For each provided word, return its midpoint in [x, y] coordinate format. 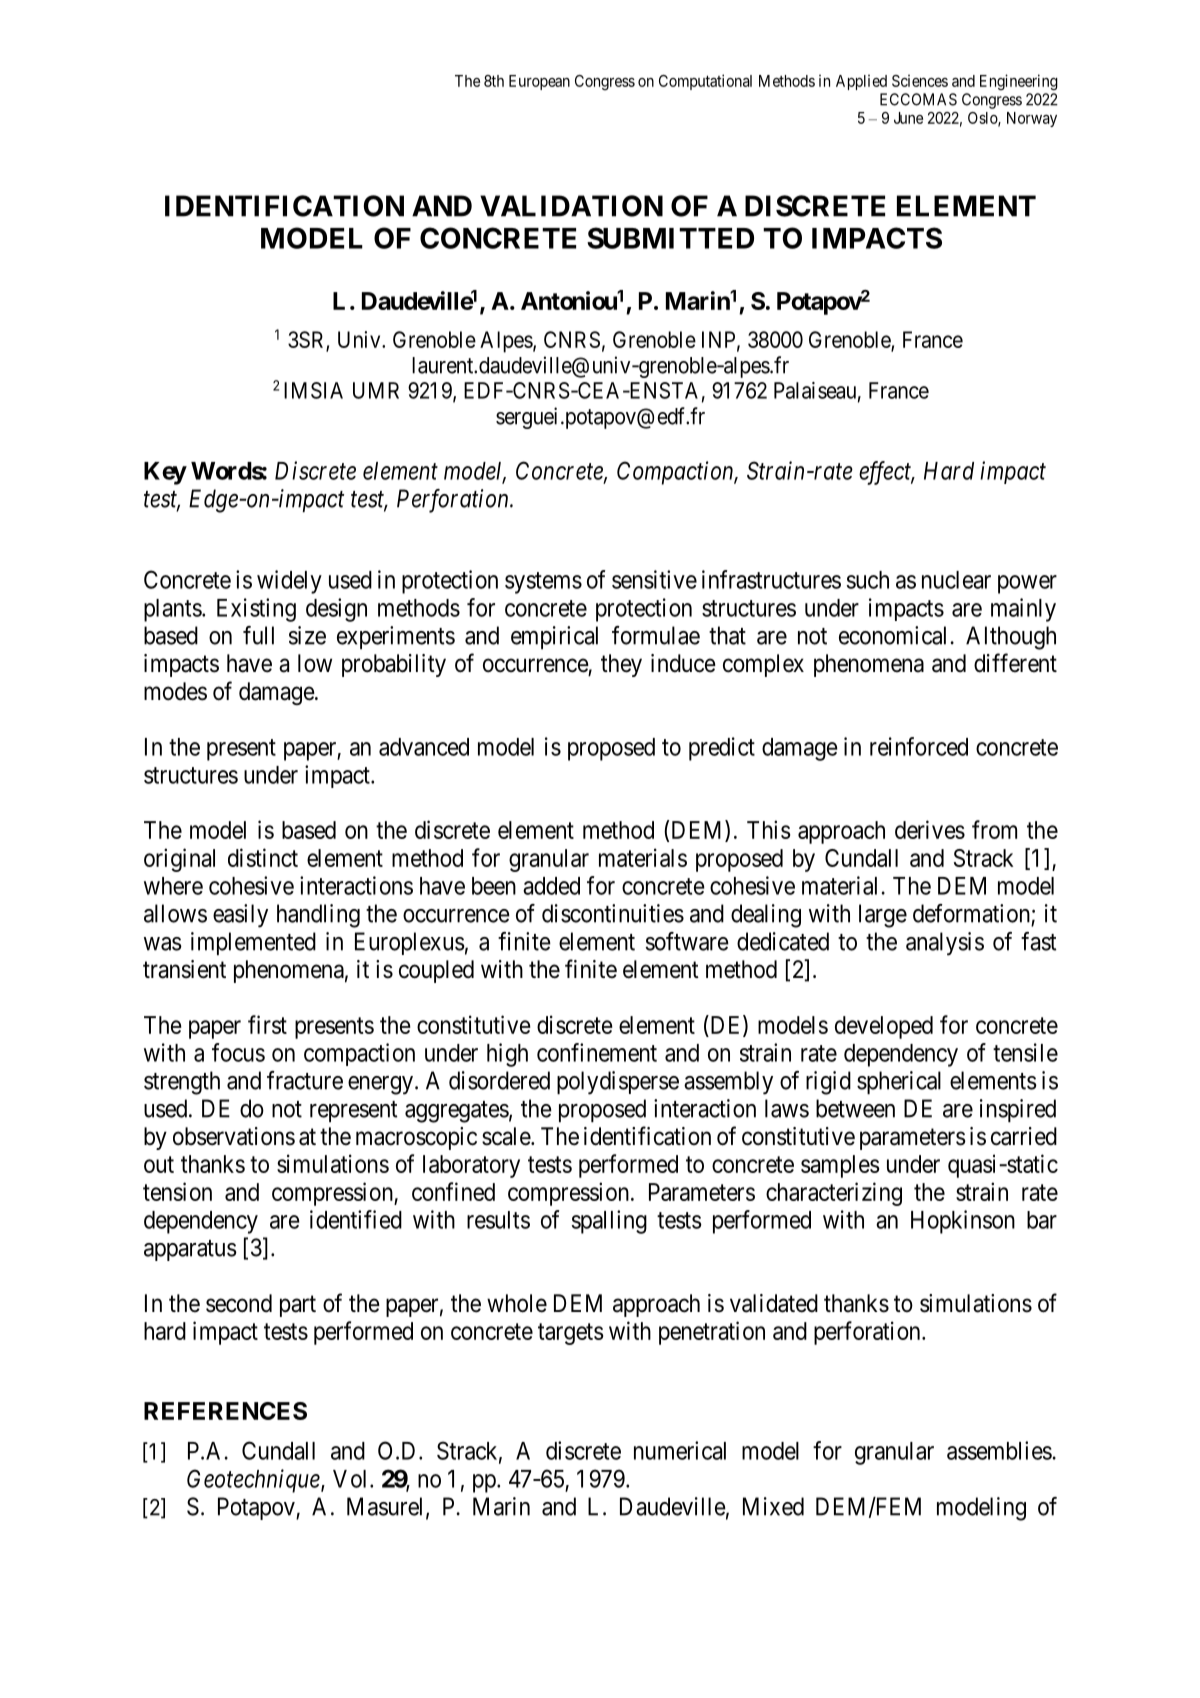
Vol [352, 1479]
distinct [263, 857]
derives [930, 829]
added [551, 886]
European [539, 82]
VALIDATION [571, 206]
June [908, 118]
